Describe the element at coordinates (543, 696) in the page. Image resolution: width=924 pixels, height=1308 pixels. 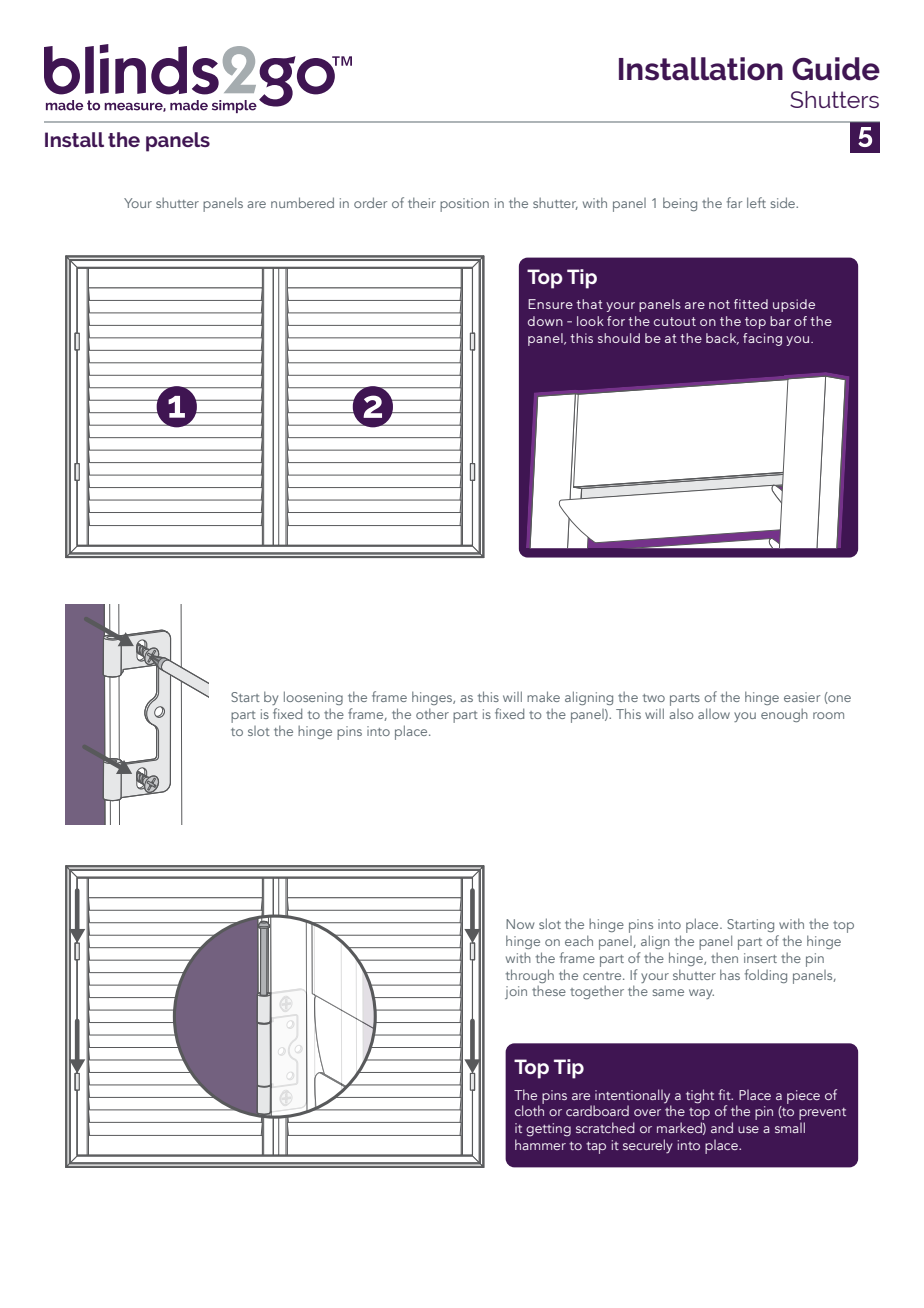
I see `make` at that location.
